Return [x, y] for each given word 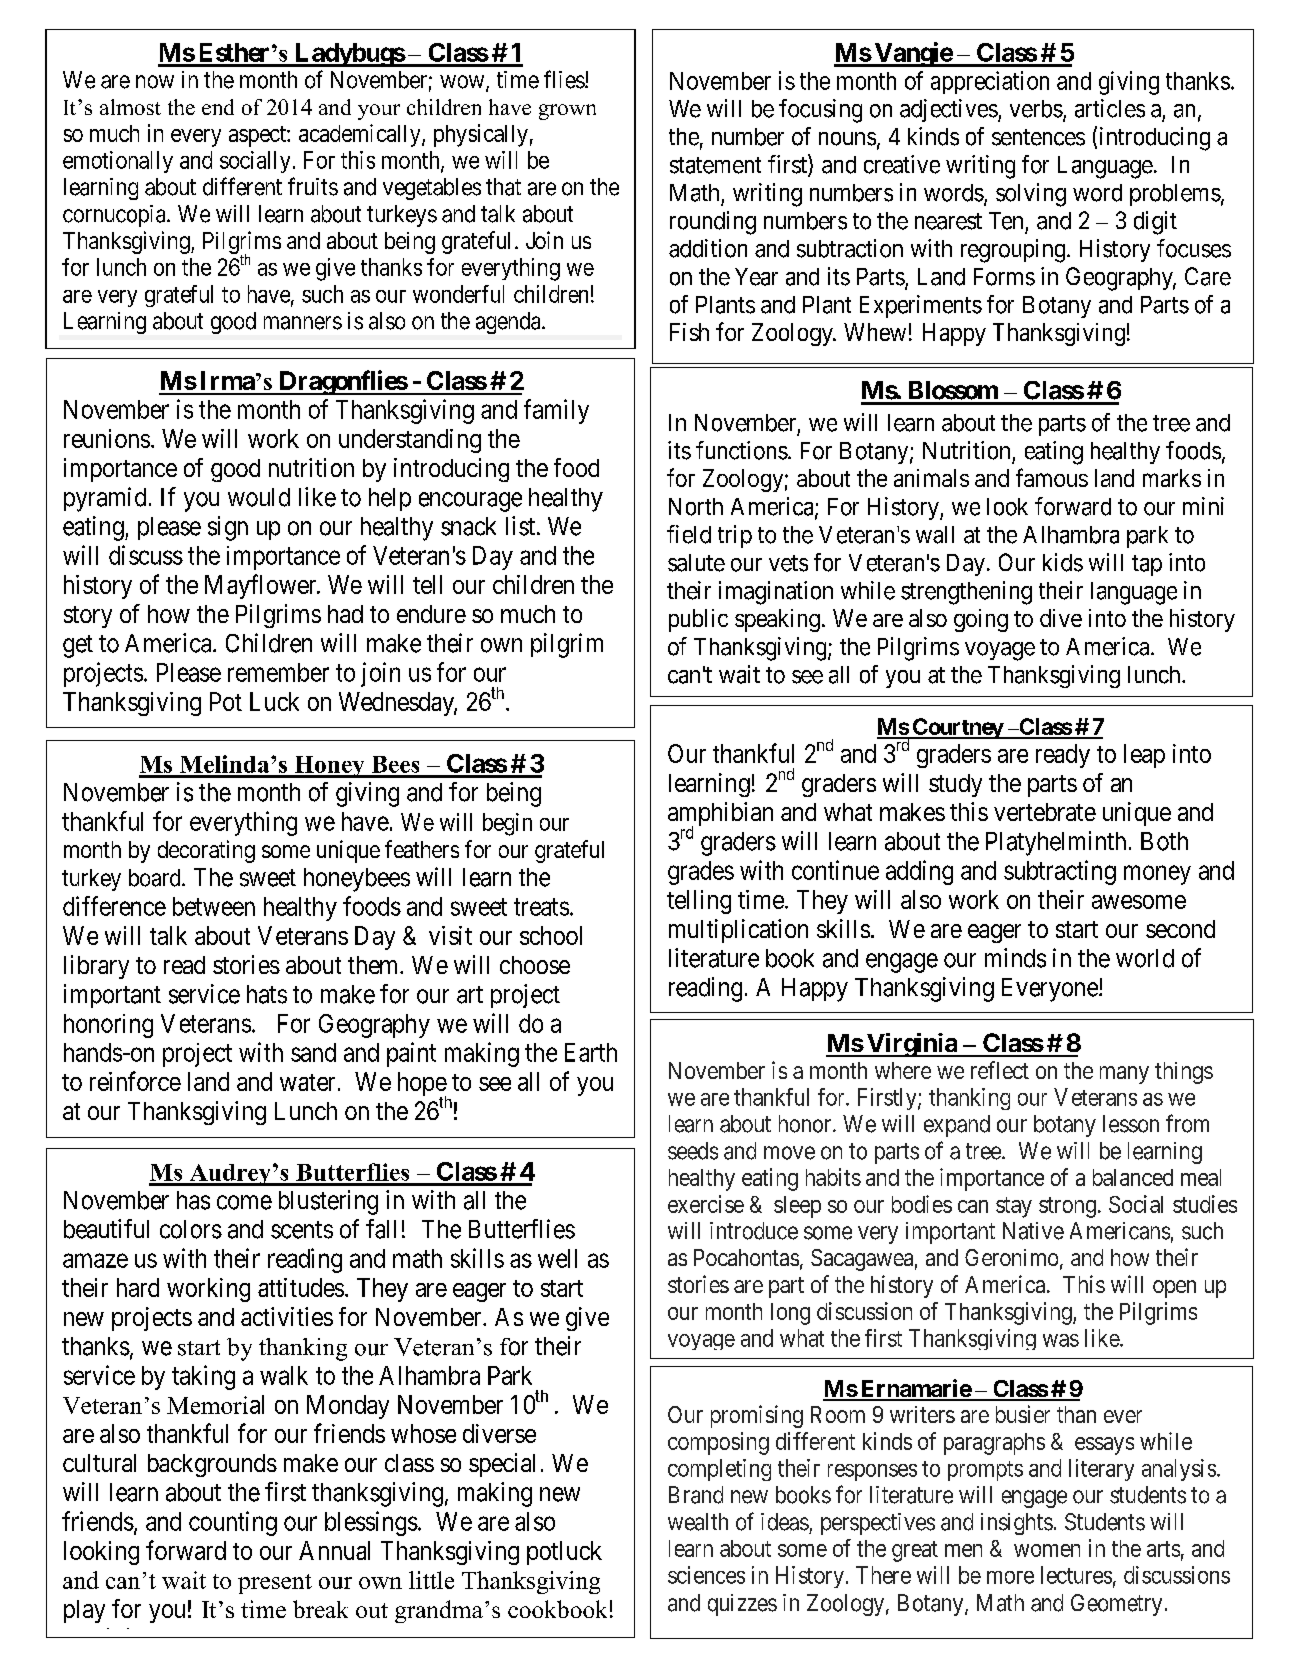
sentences [1038, 137]
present [275, 1584]
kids [1063, 562]
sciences [706, 1575]
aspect [258, 136]
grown [567, 112]
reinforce [135, 1081]
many [1124, 1075]
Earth [591, 1052]
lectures [1076, 1575]
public [698, 620]
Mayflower [262, 586]
